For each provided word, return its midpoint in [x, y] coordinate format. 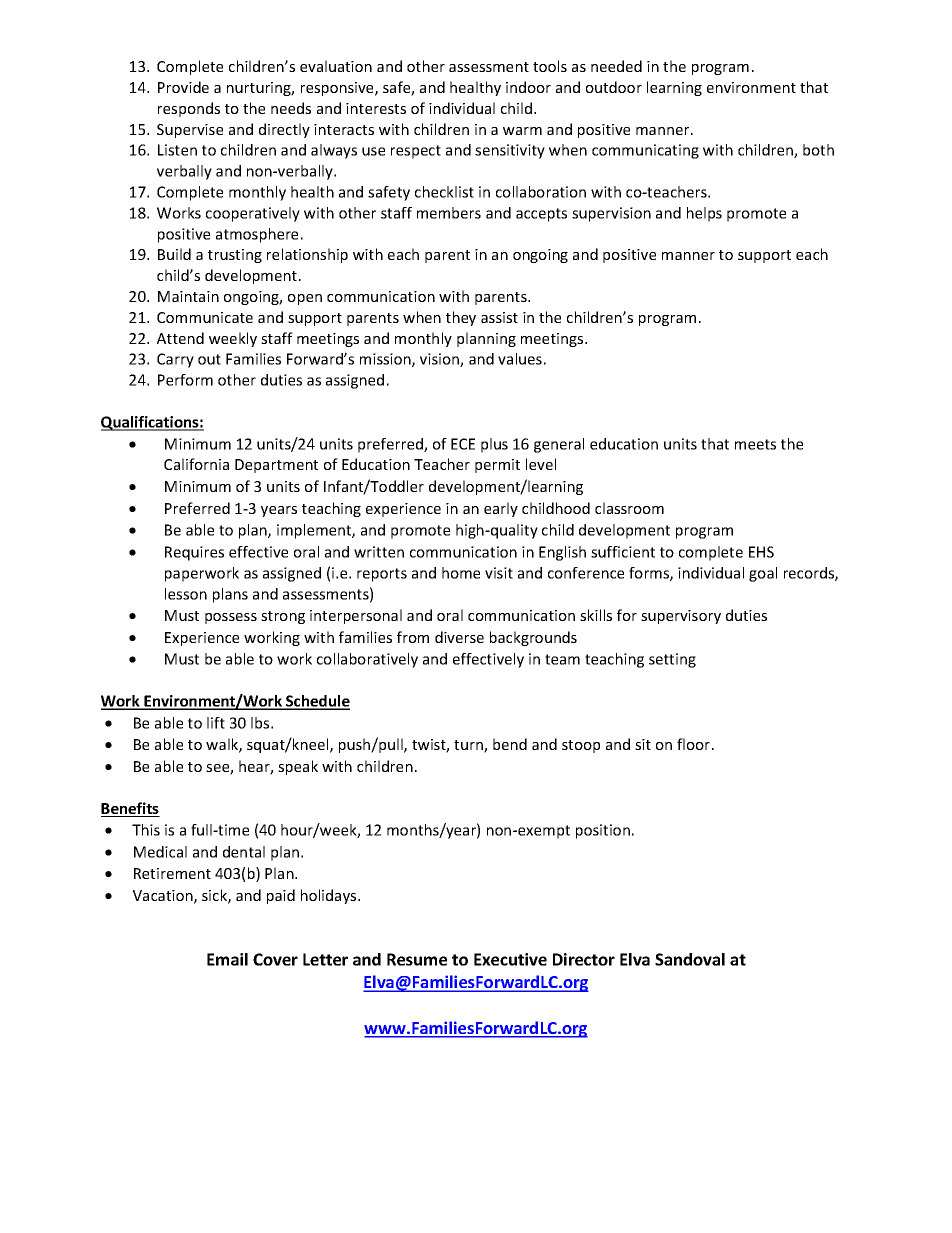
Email [227, 959]
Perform [185, 380]
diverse [459, 637]
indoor [528, 87]
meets [755, 444]
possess [231, 618]
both [818, 150]
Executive [510, 959]
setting [672, 660]
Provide [183, 87]
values [520, 359]
